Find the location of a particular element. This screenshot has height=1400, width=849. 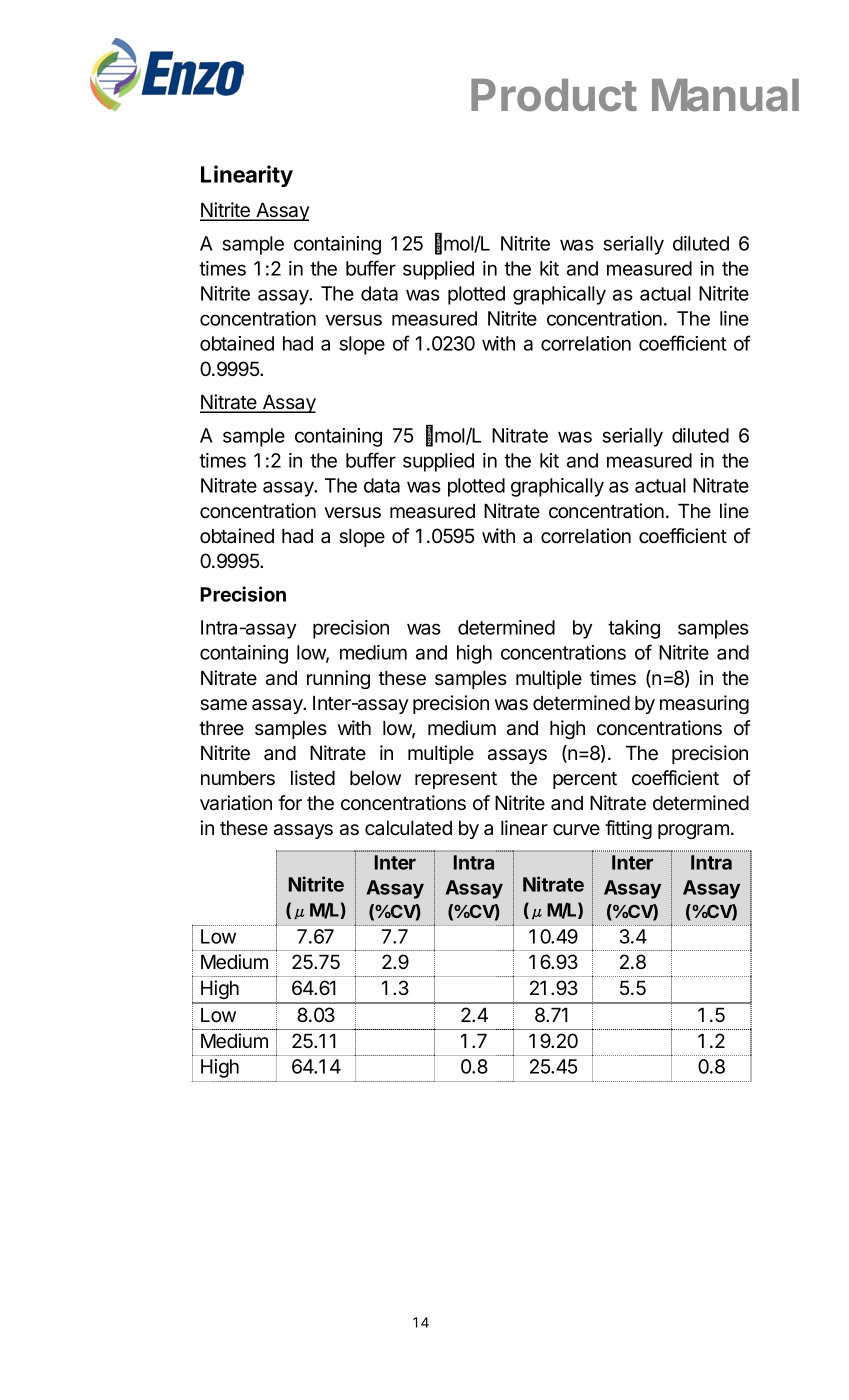

measuring is located at coordinates (704, 704).
